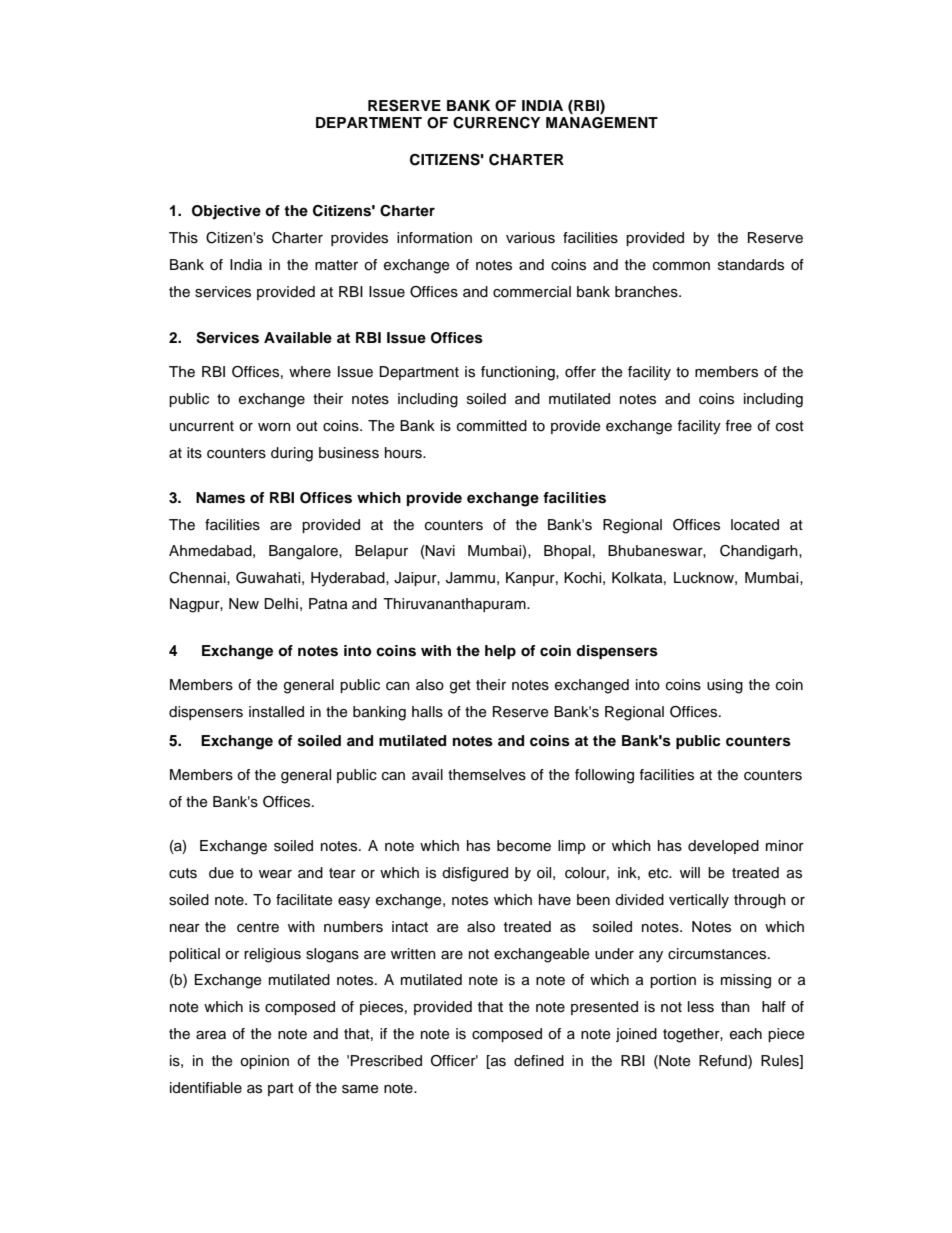 This screenshot has width=952, height=1233. Describe the element at coordinates (539, 1061) in the screenshot. I see `defined` at that location.
